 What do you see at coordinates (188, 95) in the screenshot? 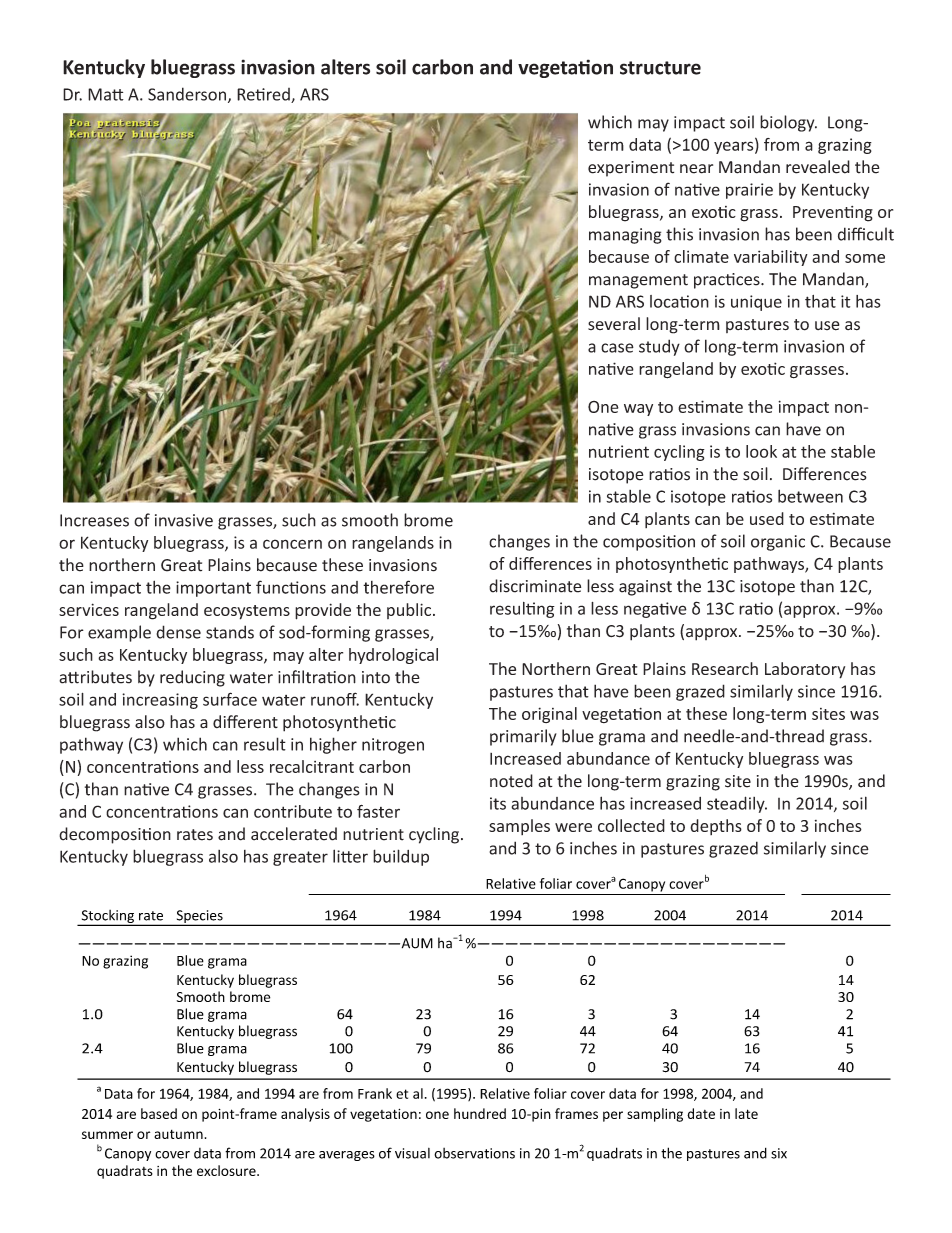
I see `Sanderson` at bounding box center [188, 95].
